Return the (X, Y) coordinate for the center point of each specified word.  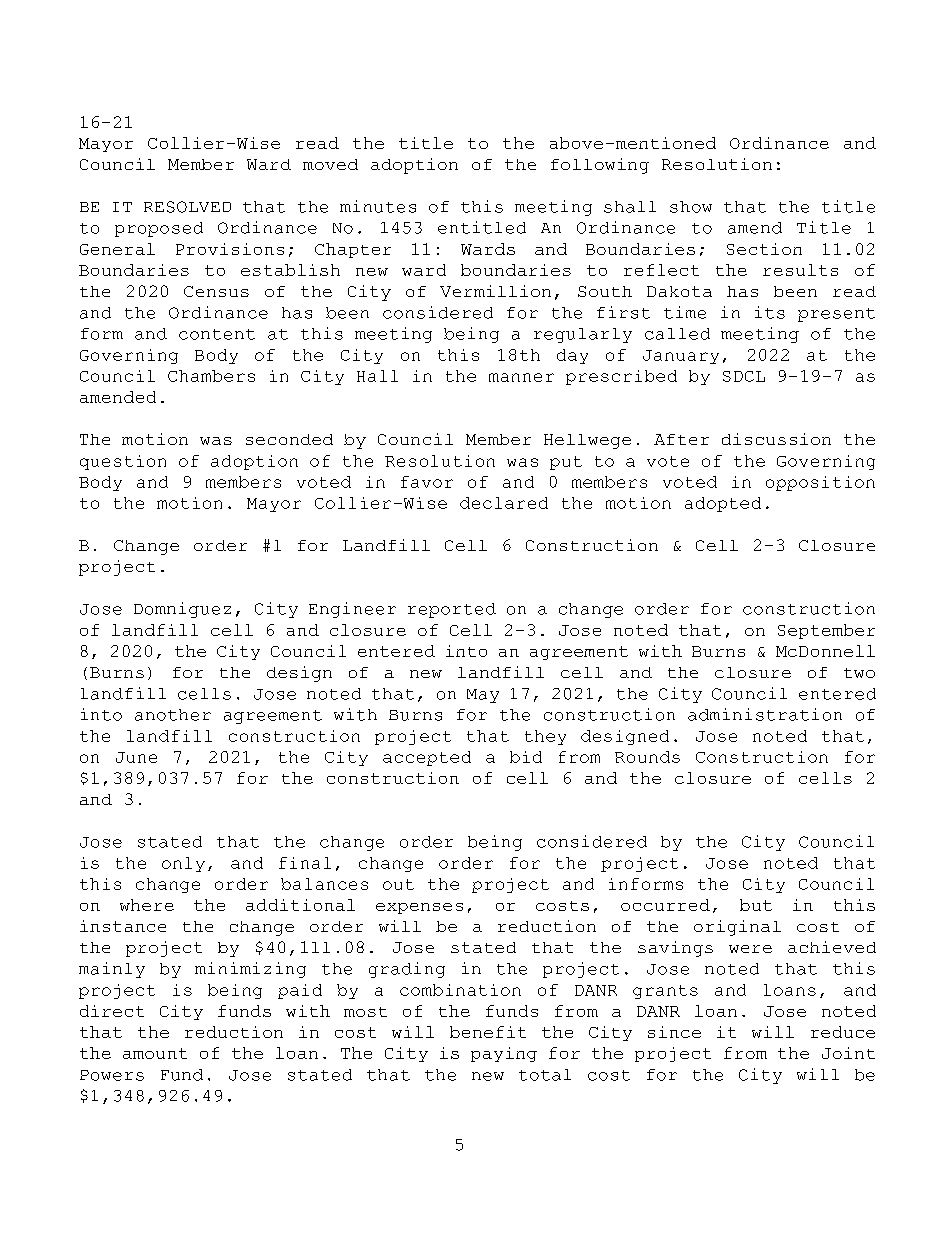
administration (765, 714)
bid (526, 757)
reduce (843, 1032)
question (123, 462)
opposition (820, 483)
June (136, 757)
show (691, 207)
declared (504, 503)
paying (504, 1054)
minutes (378, 206)
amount (155, 1053)
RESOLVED (187, 207)
